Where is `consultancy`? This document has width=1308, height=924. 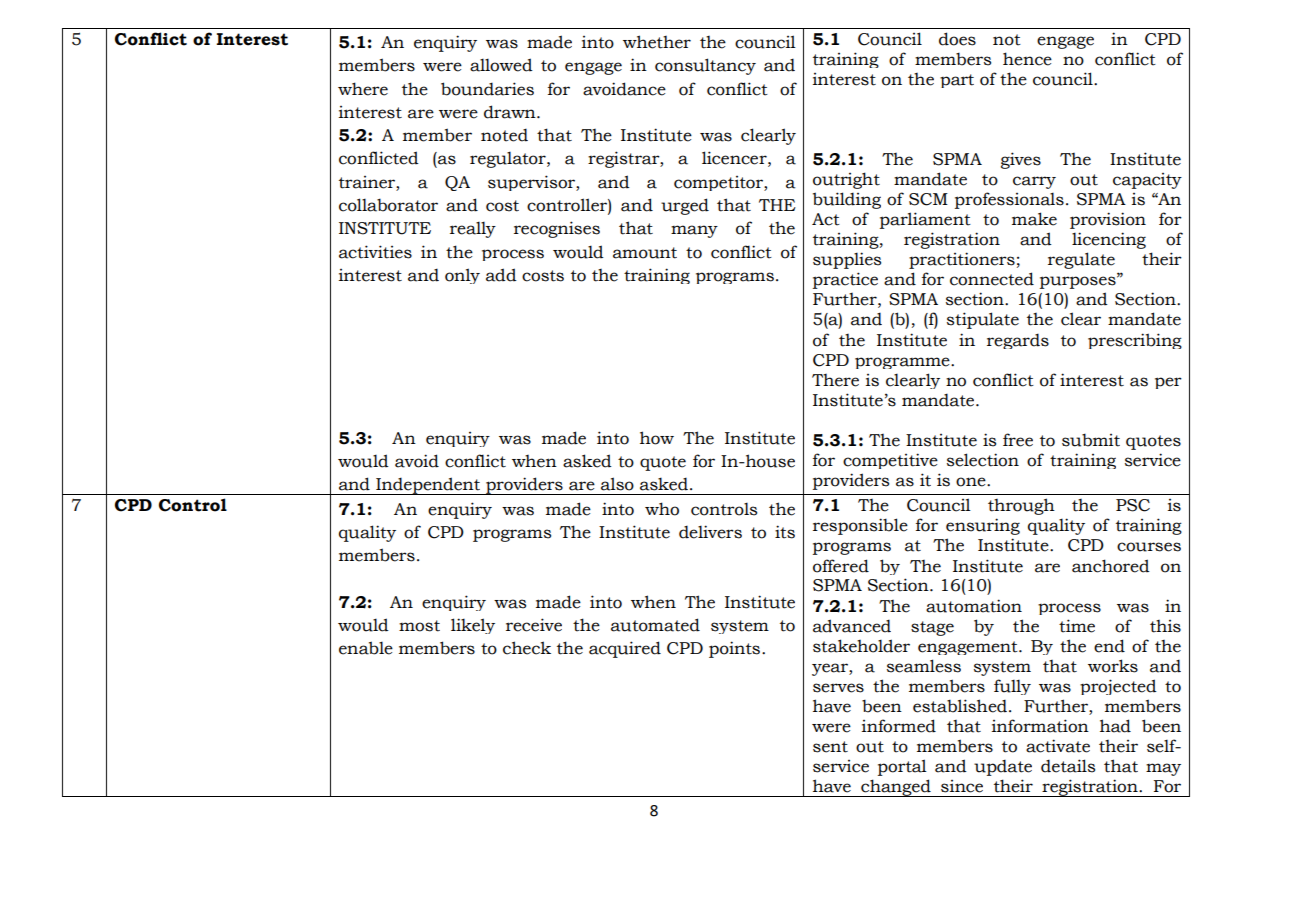 consultancy is located at coordinates (705, 66).
